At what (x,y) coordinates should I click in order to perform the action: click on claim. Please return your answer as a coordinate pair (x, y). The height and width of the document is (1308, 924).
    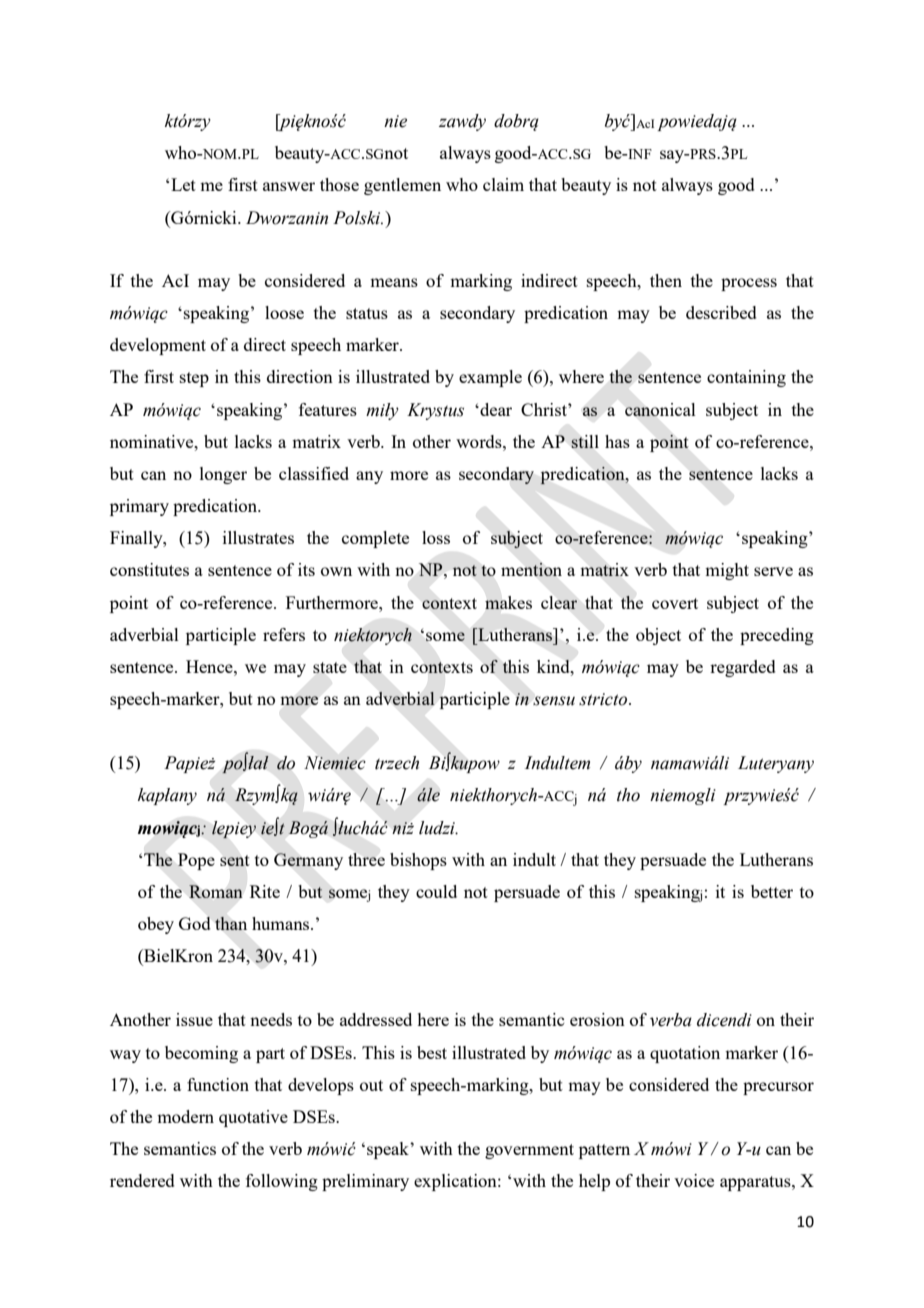
    Looking at the image, I should click on (503, 184).
